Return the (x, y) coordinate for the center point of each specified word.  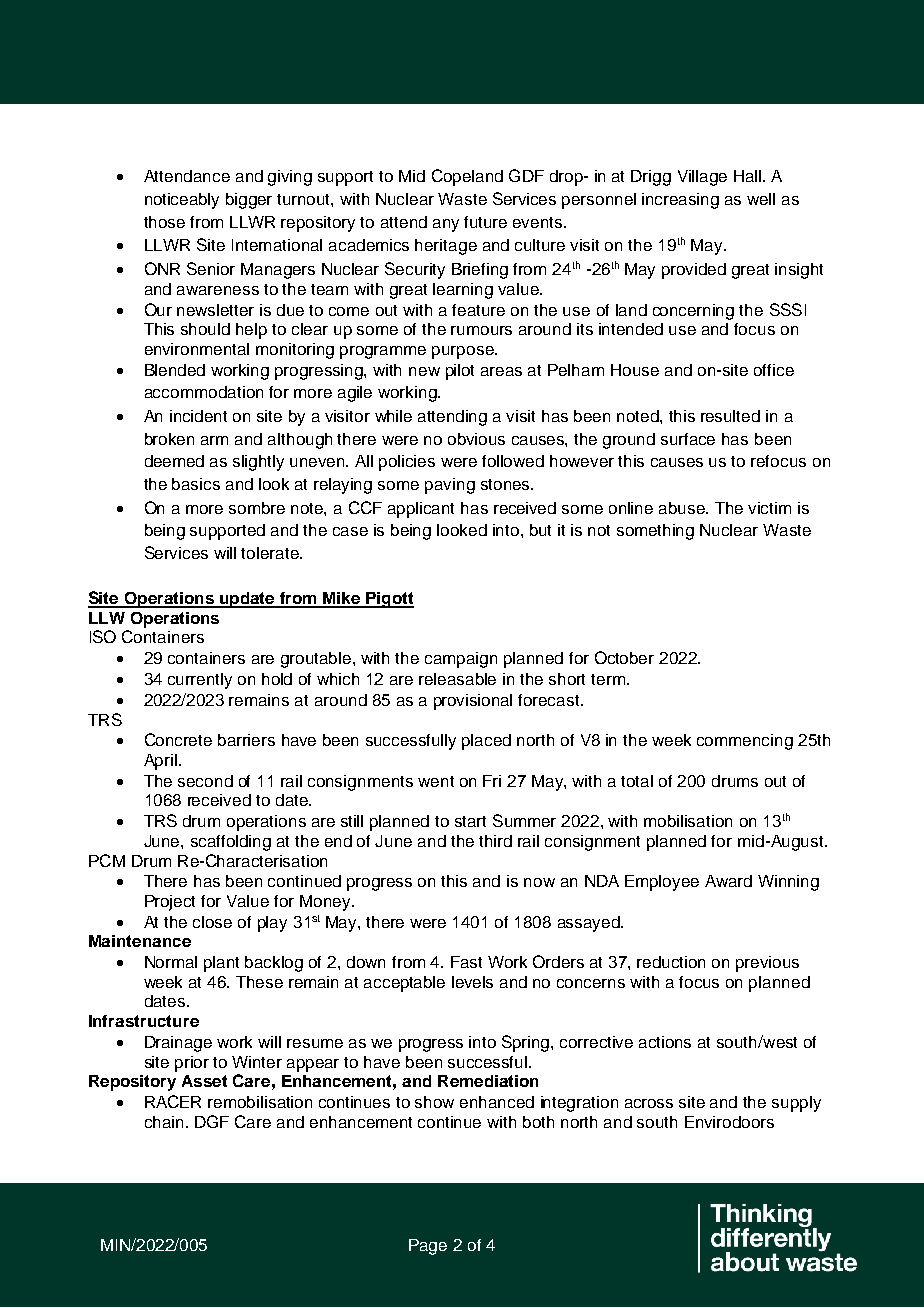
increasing (680, 201)
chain (164, 1122)
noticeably (182, 201)
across (649, 1103)
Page (428, 1247)
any (446, 225)
